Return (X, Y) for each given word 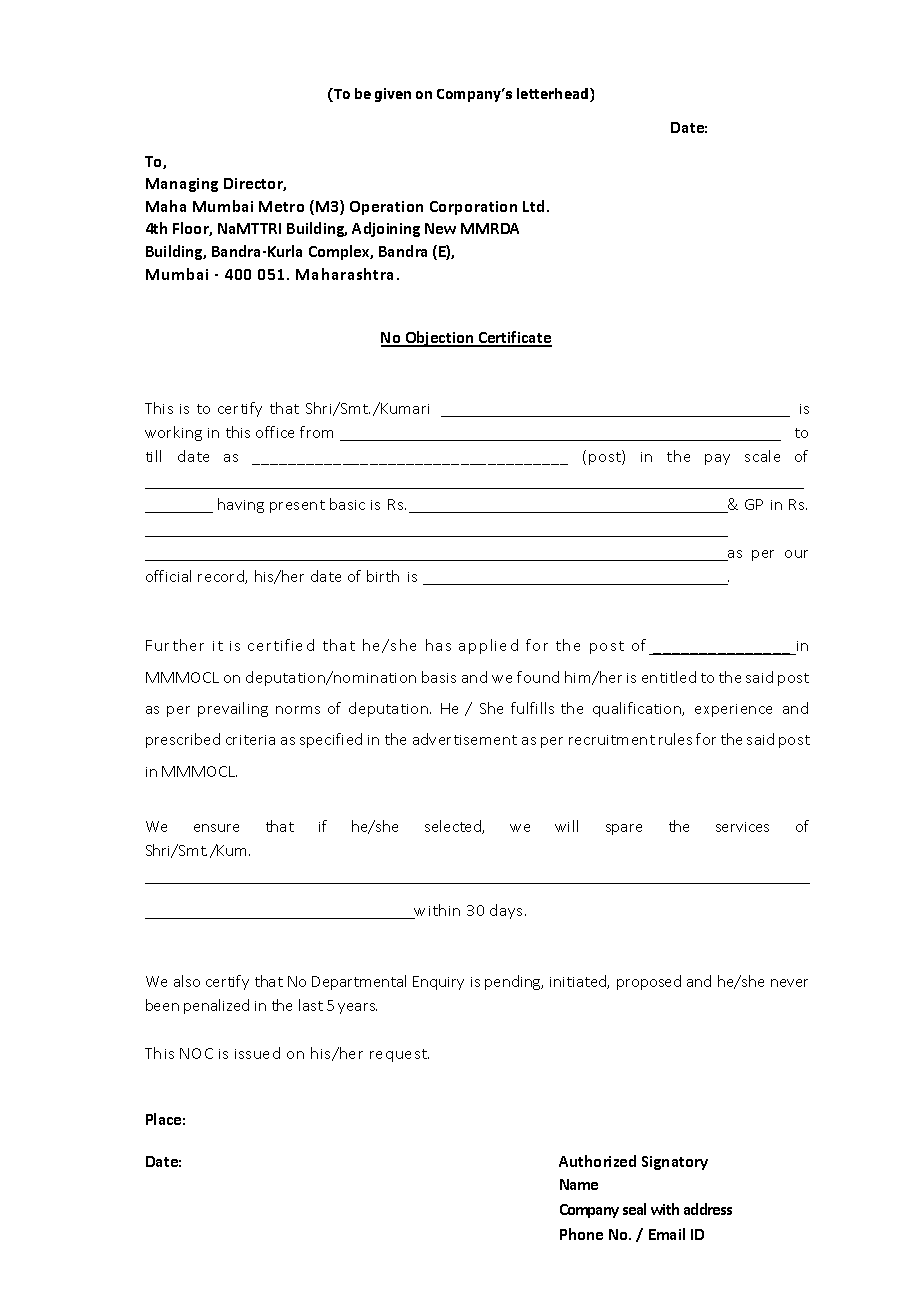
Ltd (535, 206)
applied (488, 646)
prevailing (233, 709)
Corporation (473, 208)
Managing (182, 185)
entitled (669, 677)
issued (257, 1053)
